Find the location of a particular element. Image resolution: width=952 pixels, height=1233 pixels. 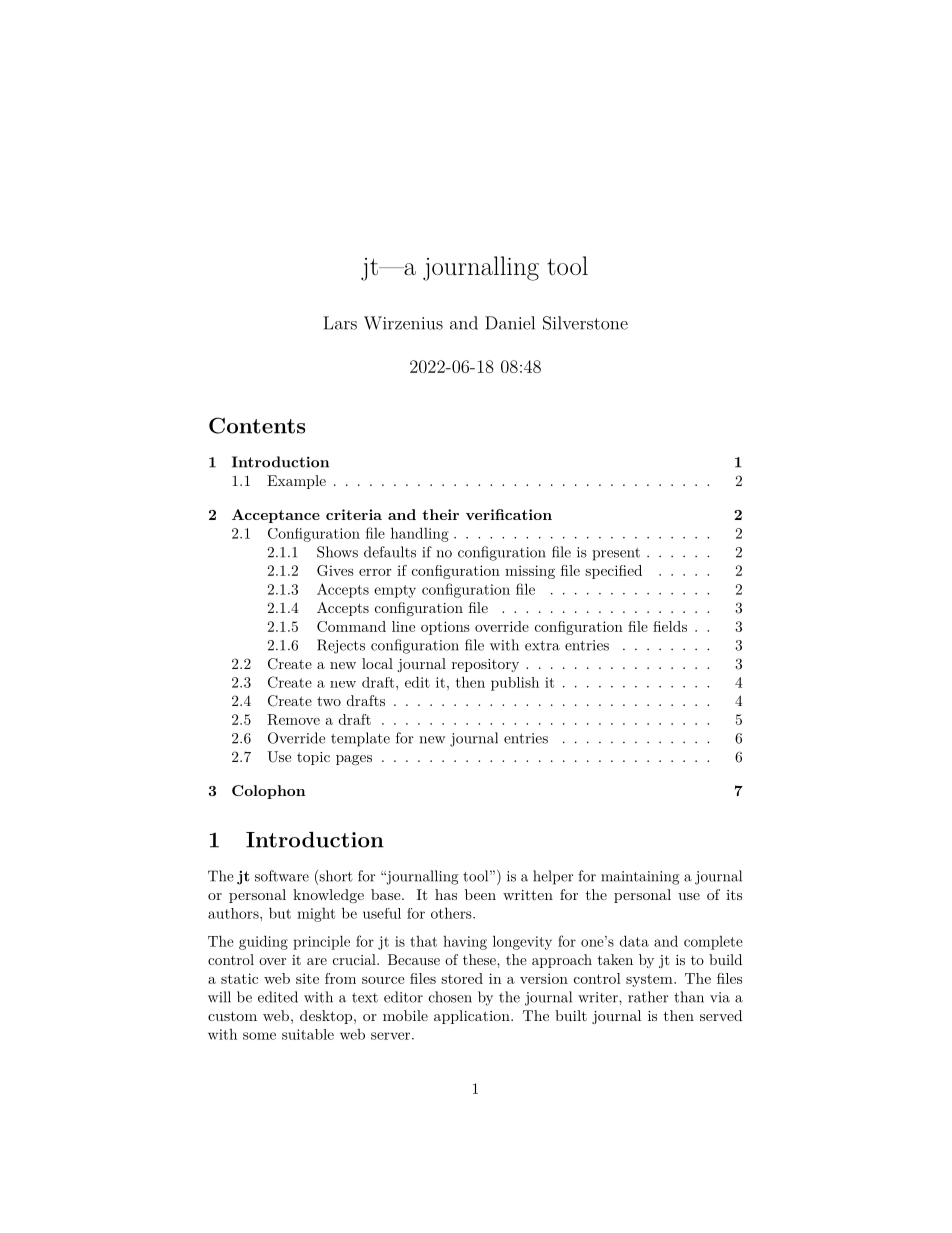

repository is located at coordinates (485, 665).
